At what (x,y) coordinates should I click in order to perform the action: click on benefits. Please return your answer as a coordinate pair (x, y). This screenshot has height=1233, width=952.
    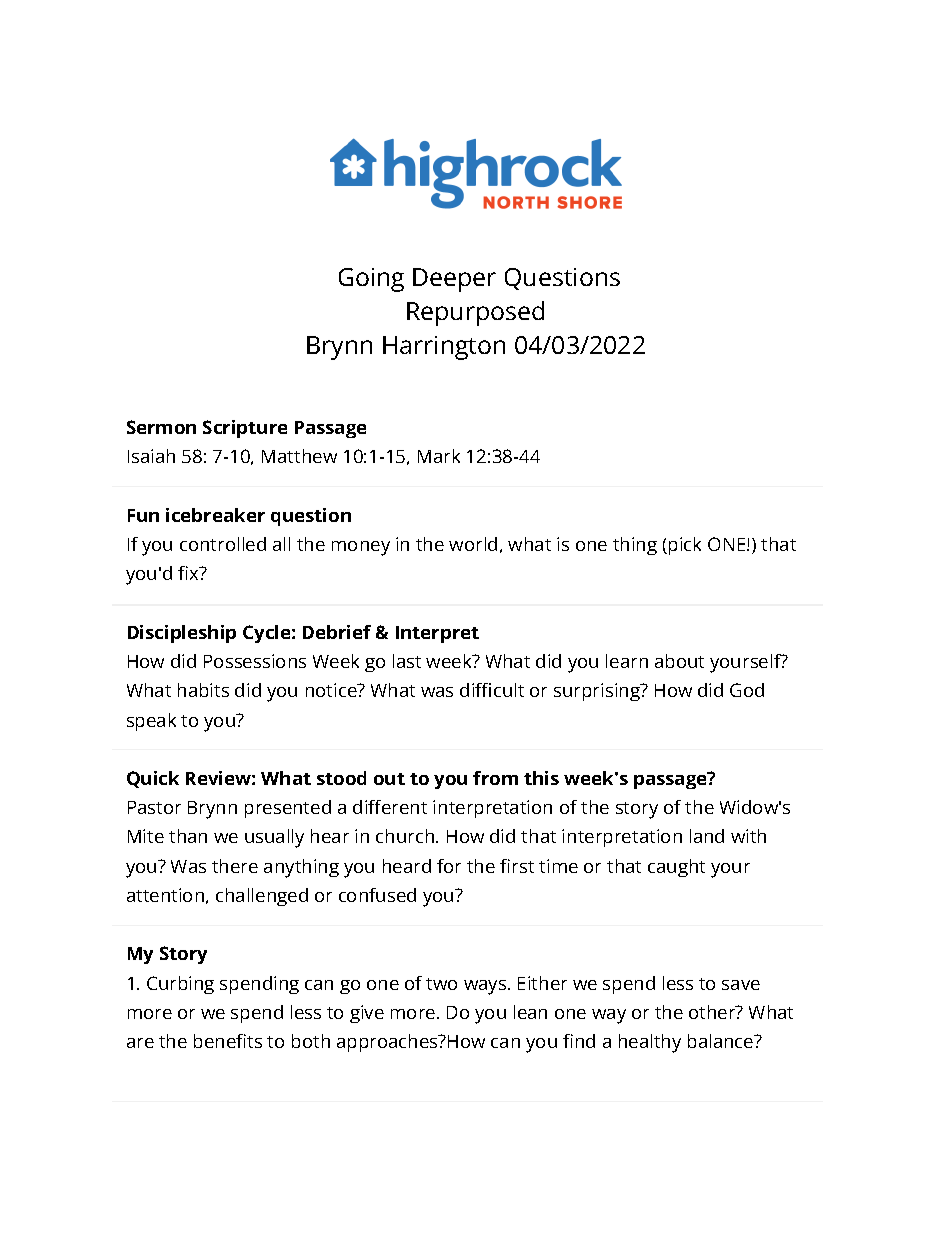
    Looking at the image, I should click on (228, 1041).
